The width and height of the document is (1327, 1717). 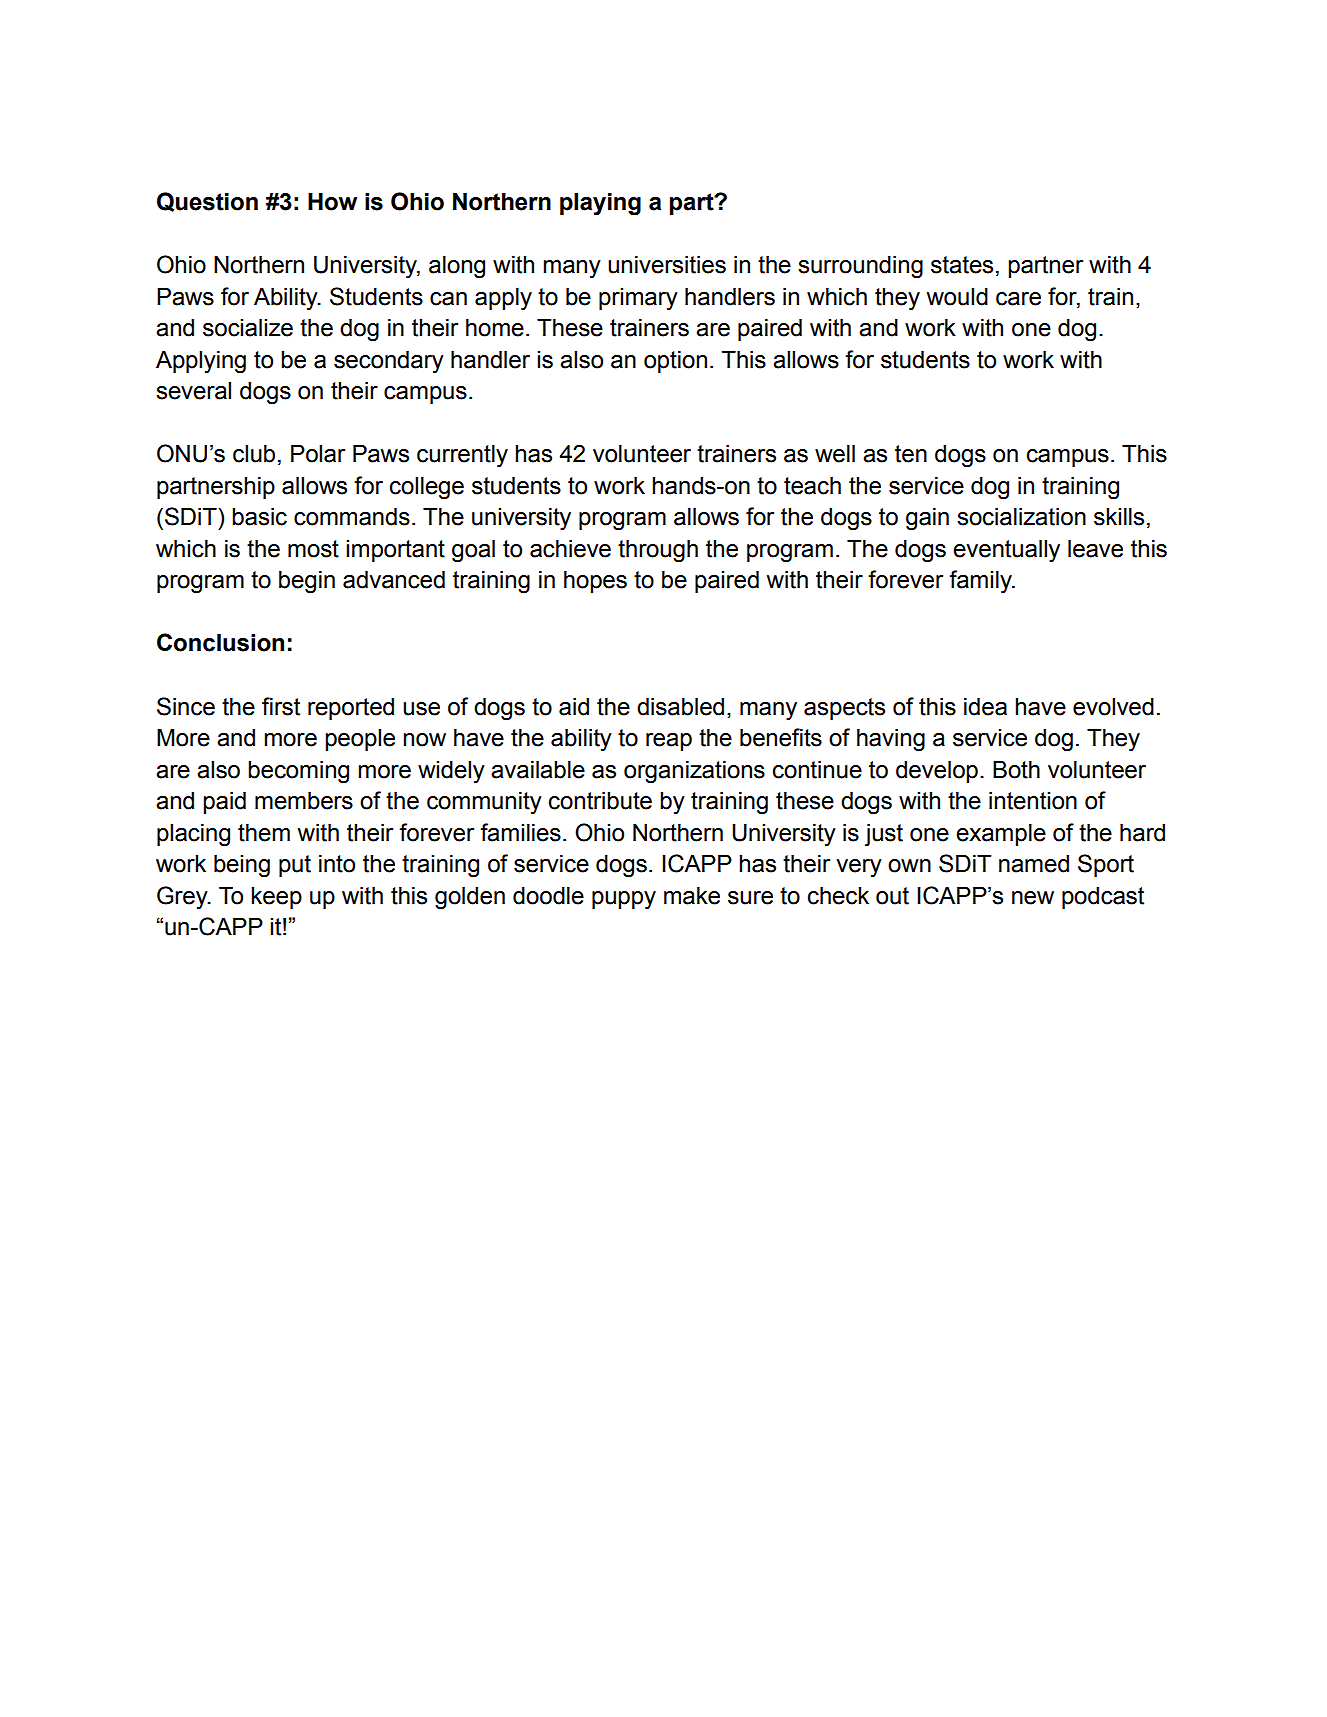 I want to click on states, so click(x=962, y=265).
